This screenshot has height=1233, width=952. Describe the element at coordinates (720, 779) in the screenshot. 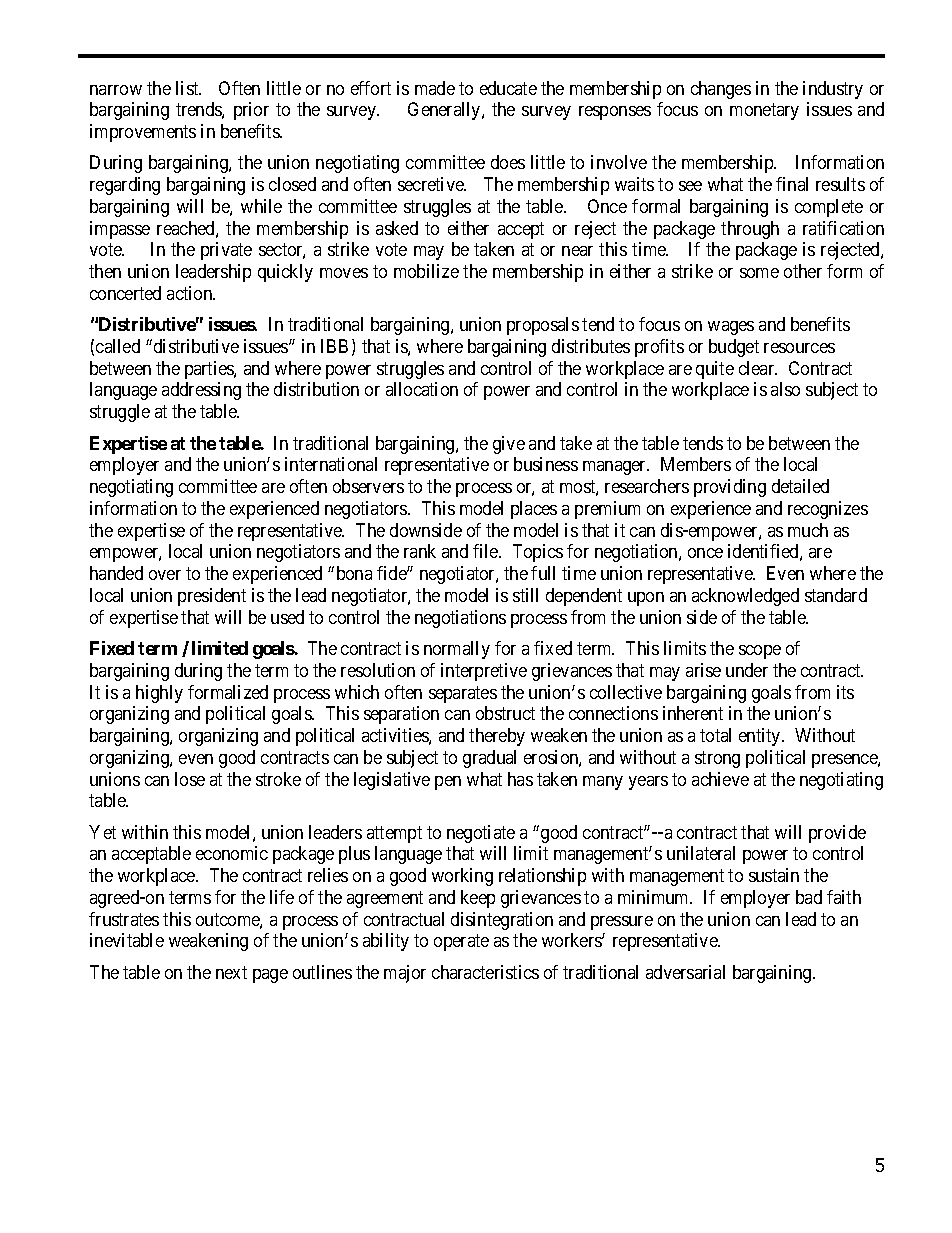

I see `achieve` at that location.
